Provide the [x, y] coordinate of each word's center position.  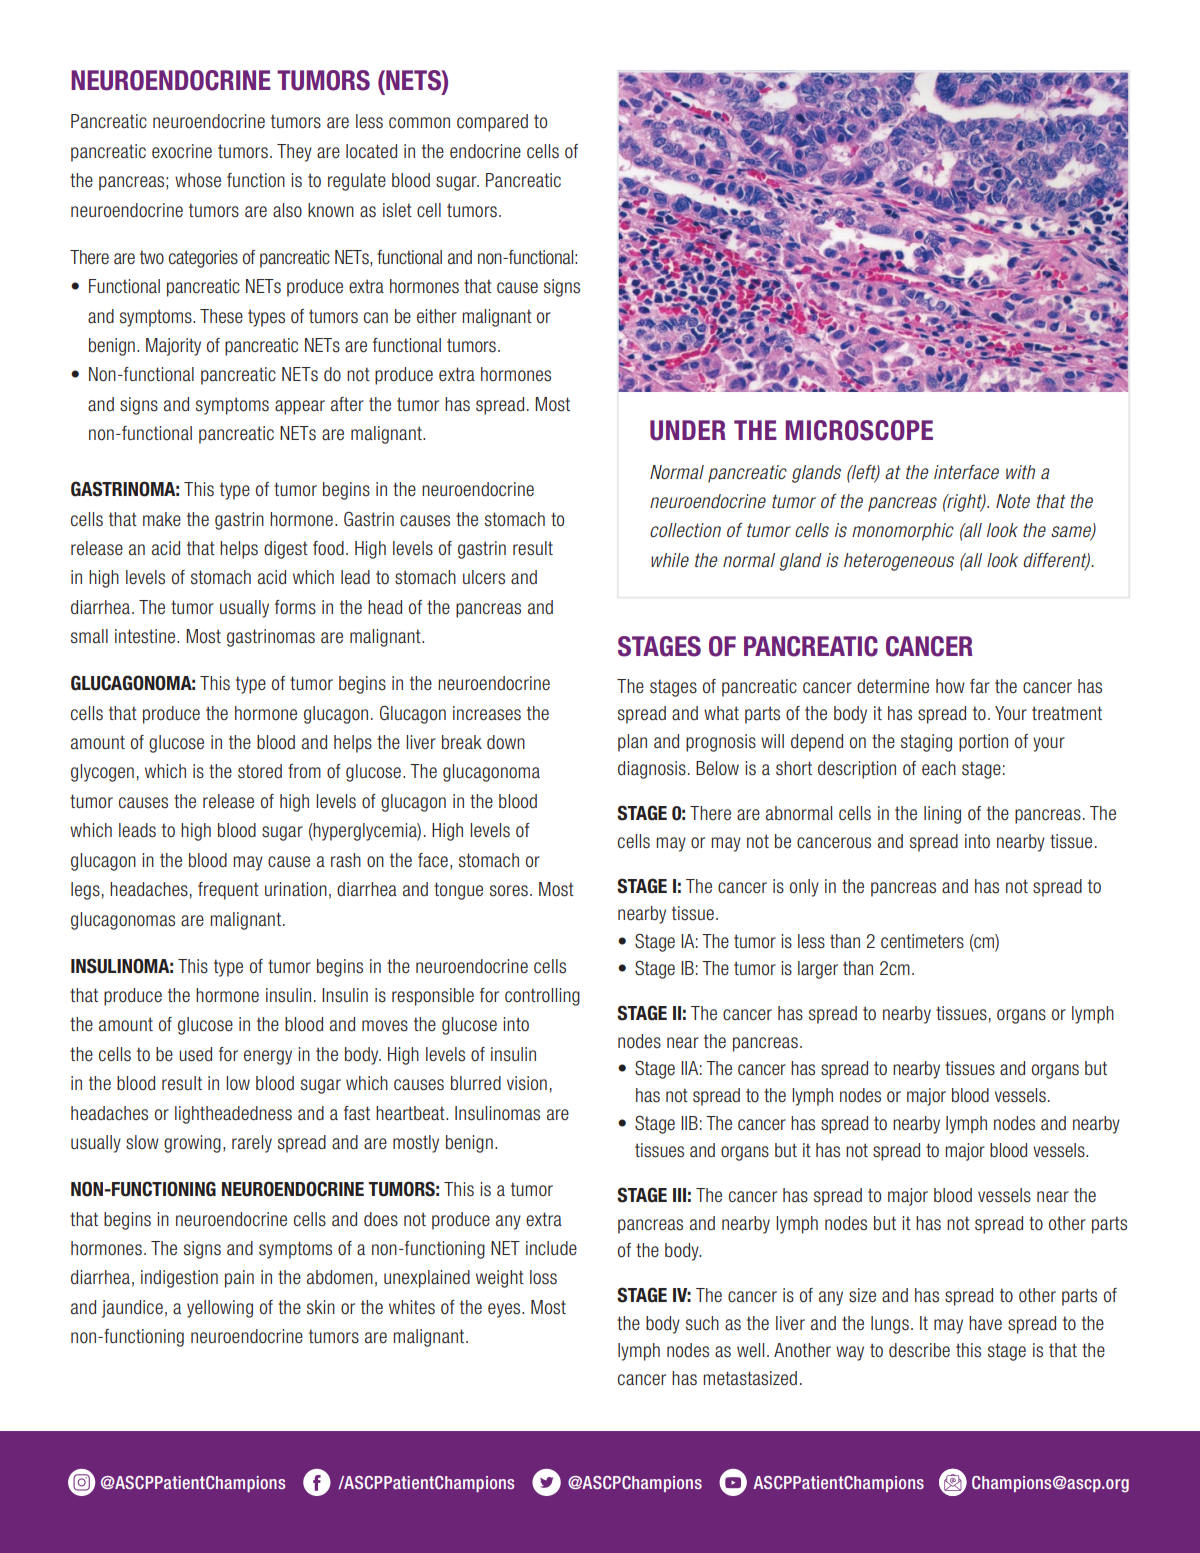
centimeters [922, 941]
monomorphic [903, 532]
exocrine [182, 151]
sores [509, 891]
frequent [228, 891]
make [162, 519]
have [985, 1323]
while [670, 560]
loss [543, 1277]
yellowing [220, 1309]
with [1020, 472]
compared [492, 123]
